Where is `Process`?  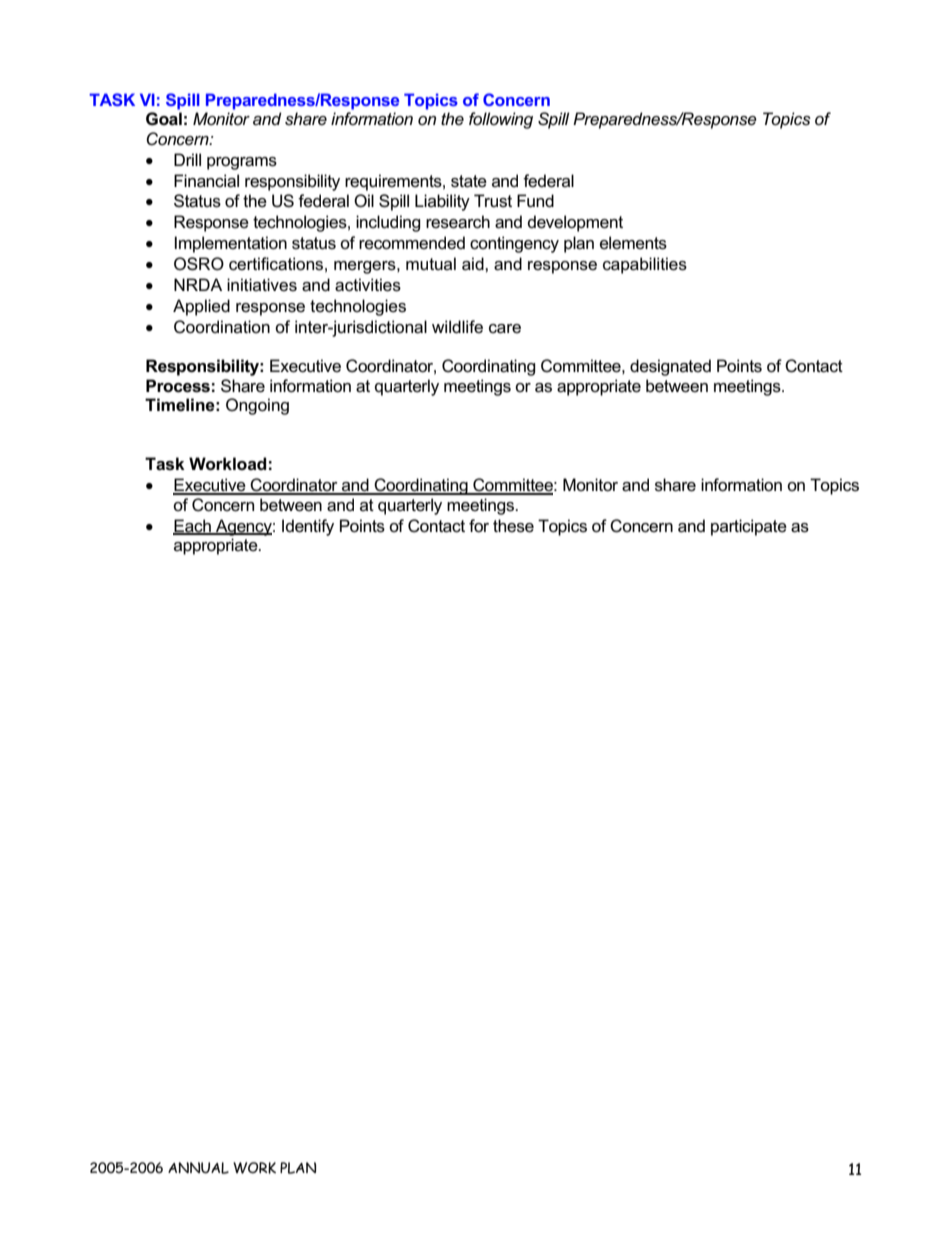 Process is located at coordinates (178, 386).
